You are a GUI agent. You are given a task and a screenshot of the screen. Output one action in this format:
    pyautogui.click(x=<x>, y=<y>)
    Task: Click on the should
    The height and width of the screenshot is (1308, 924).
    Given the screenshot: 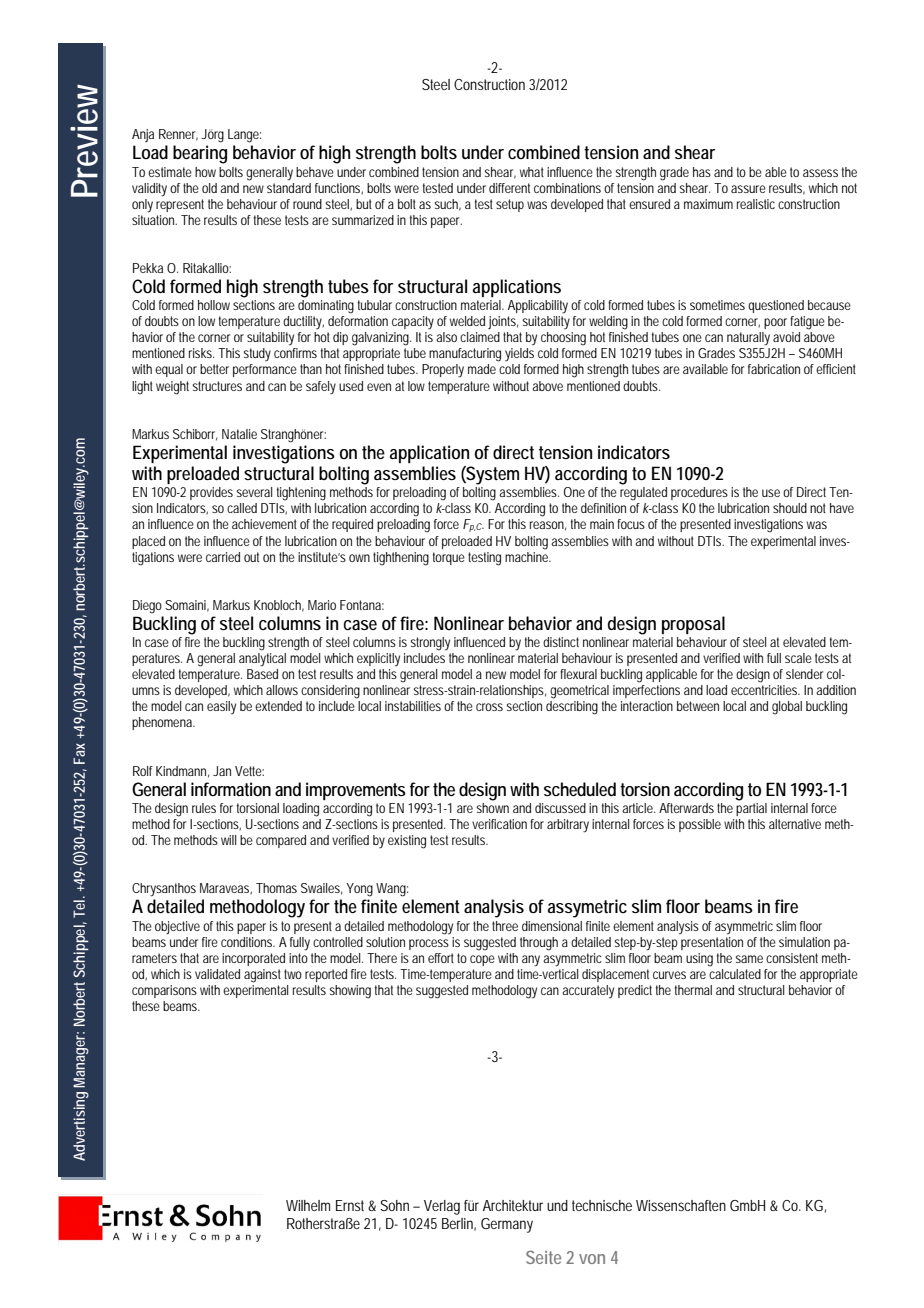 What is the action you would take?
    pyautogui.click(x=790, y=508)
